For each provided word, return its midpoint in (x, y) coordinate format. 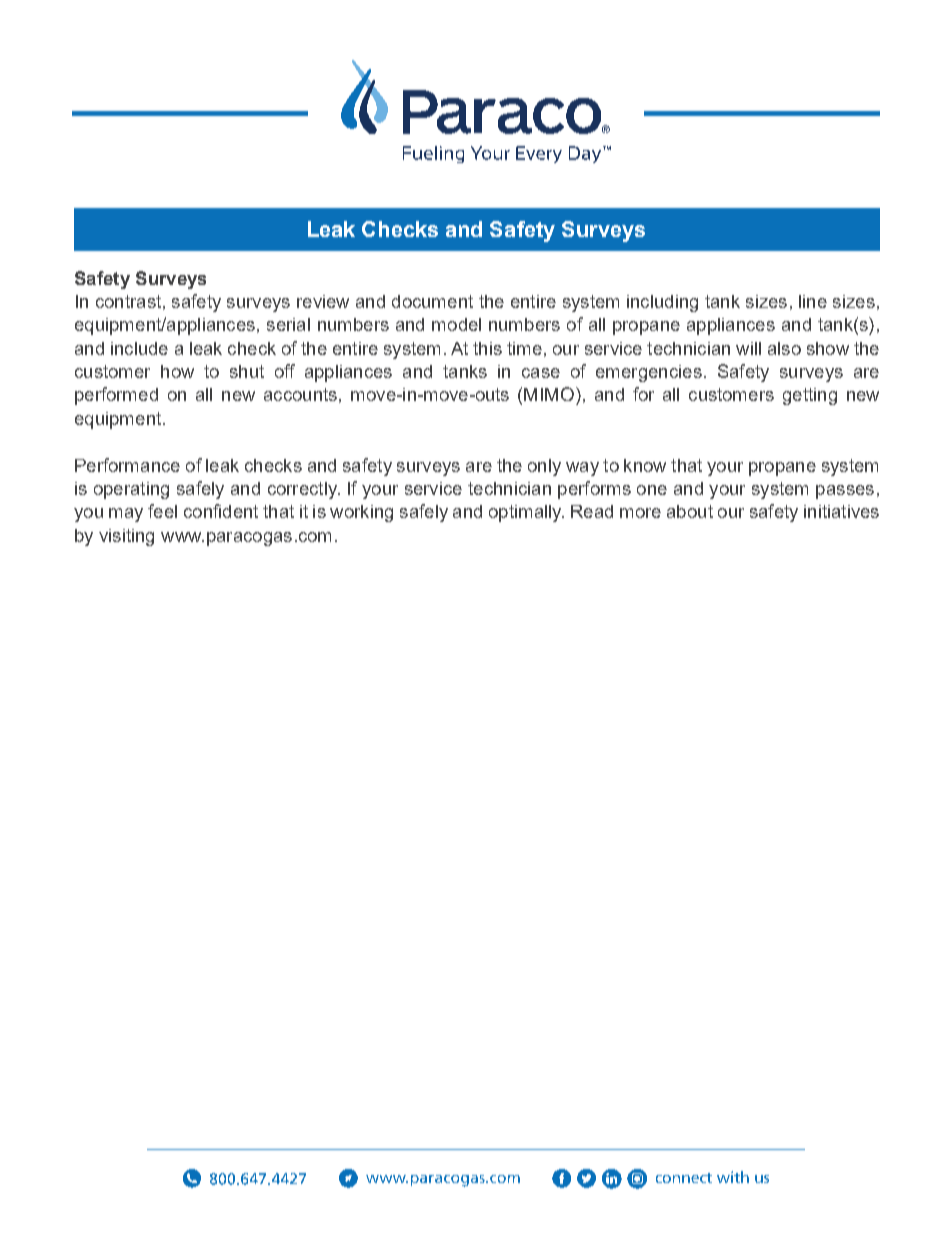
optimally (526, 513)
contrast (128, 301)
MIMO (550, 394)
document (432, 301)
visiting (126, 537)
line (813, 301)
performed (116, 396)
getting (810, 396)
